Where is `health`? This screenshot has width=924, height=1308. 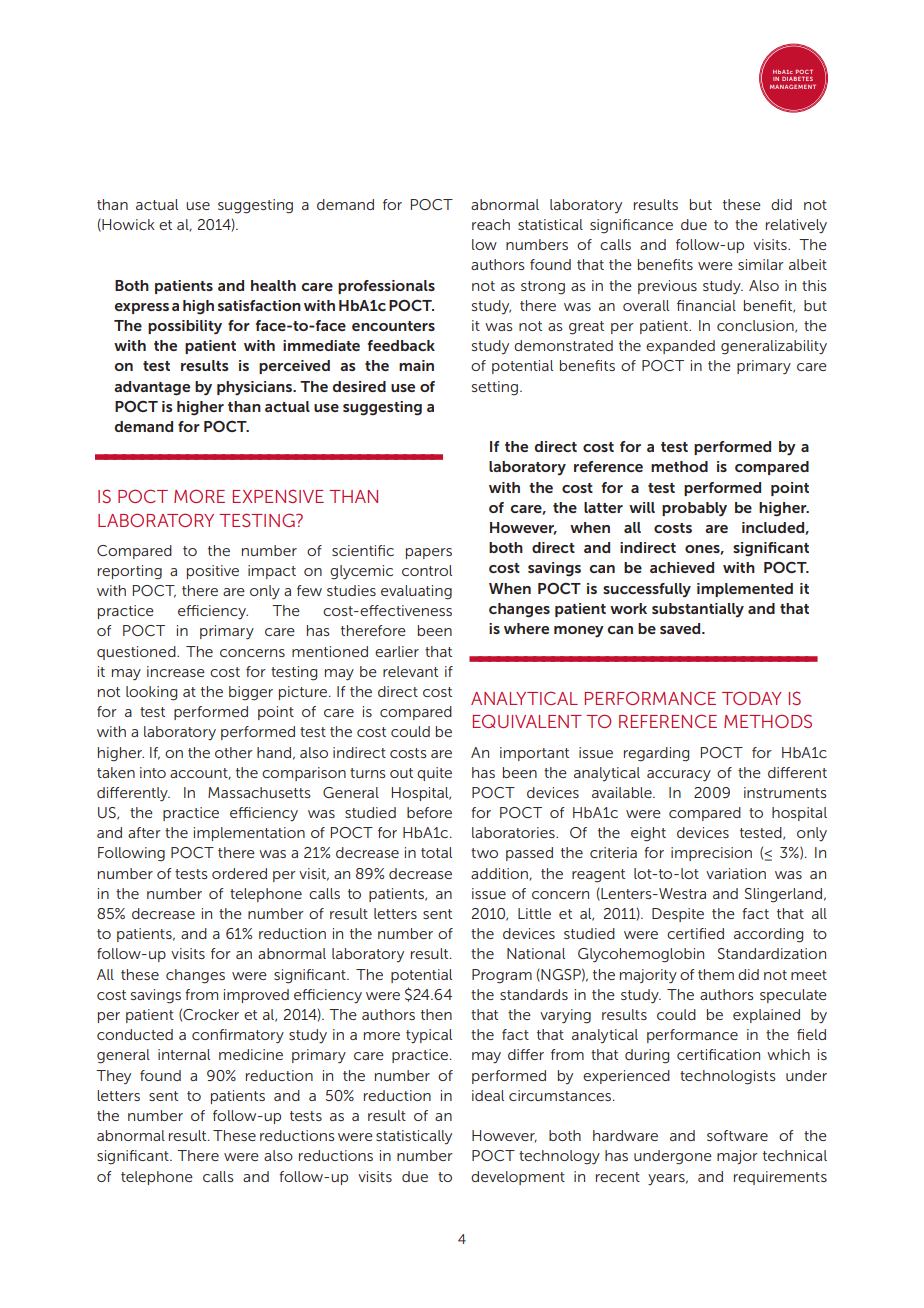
health is located at coordinates (273, 285).
